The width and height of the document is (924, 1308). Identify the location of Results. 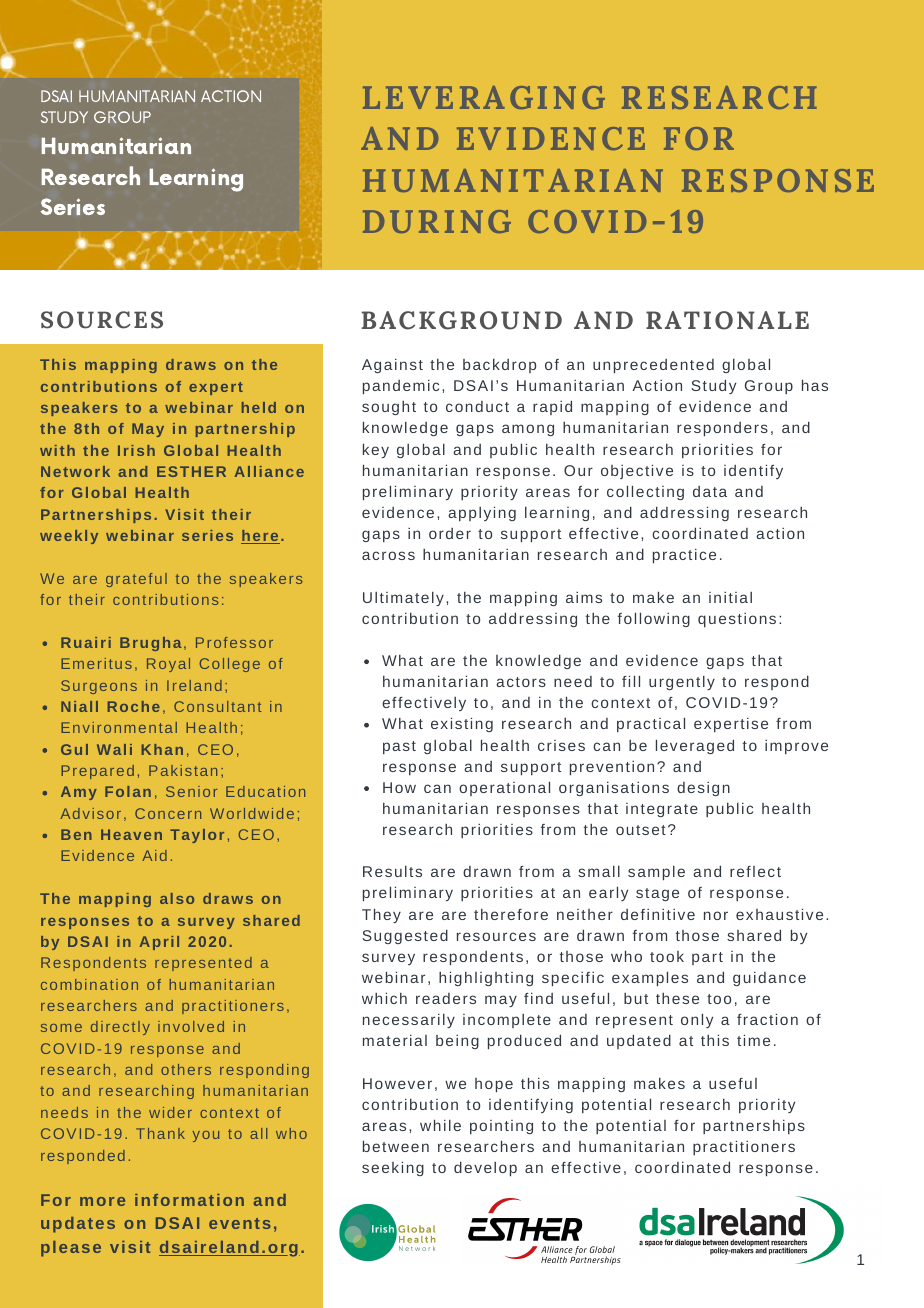
(392, 871).
